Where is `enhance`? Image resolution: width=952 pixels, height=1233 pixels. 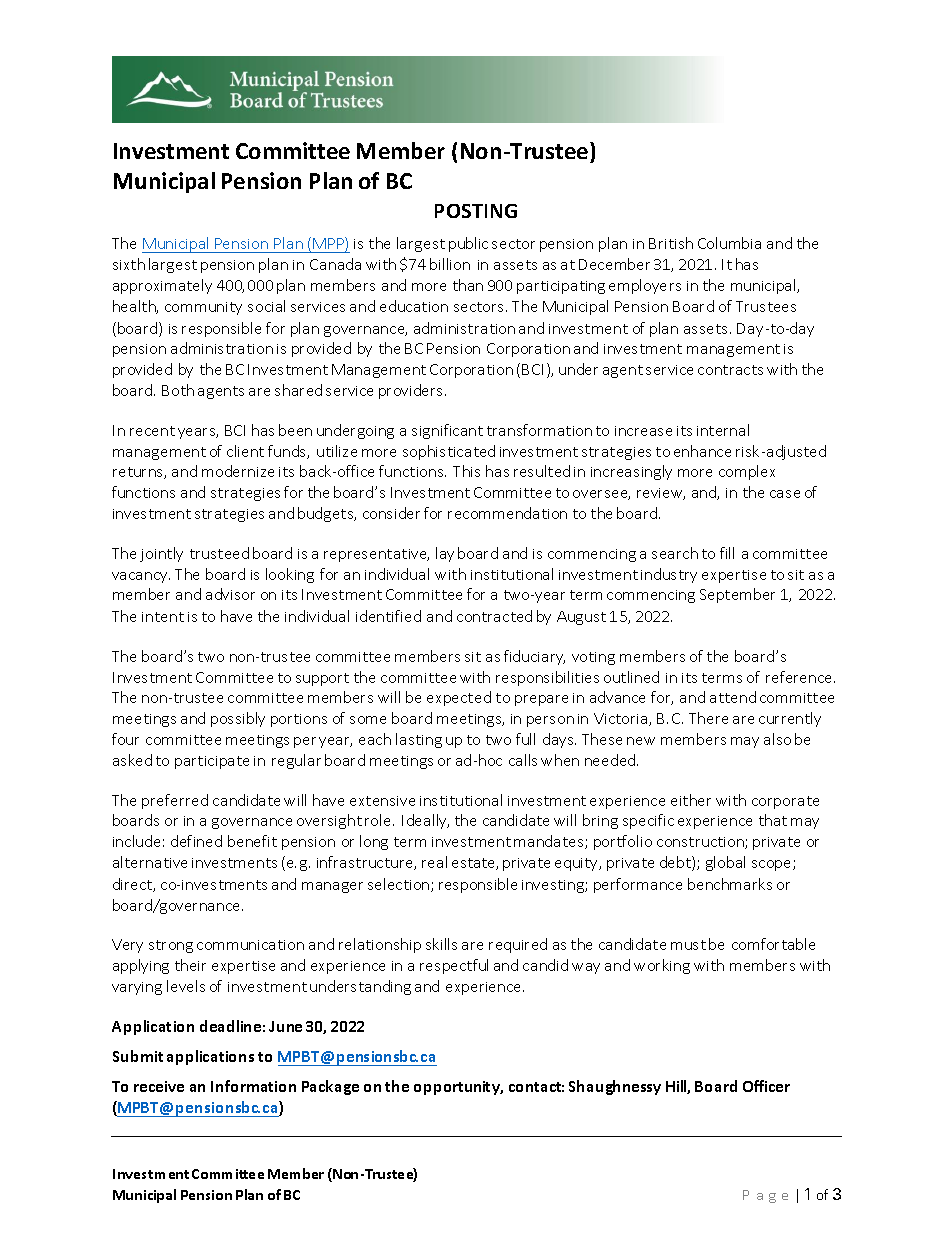
enhance is located at coordinates (702, 451).
